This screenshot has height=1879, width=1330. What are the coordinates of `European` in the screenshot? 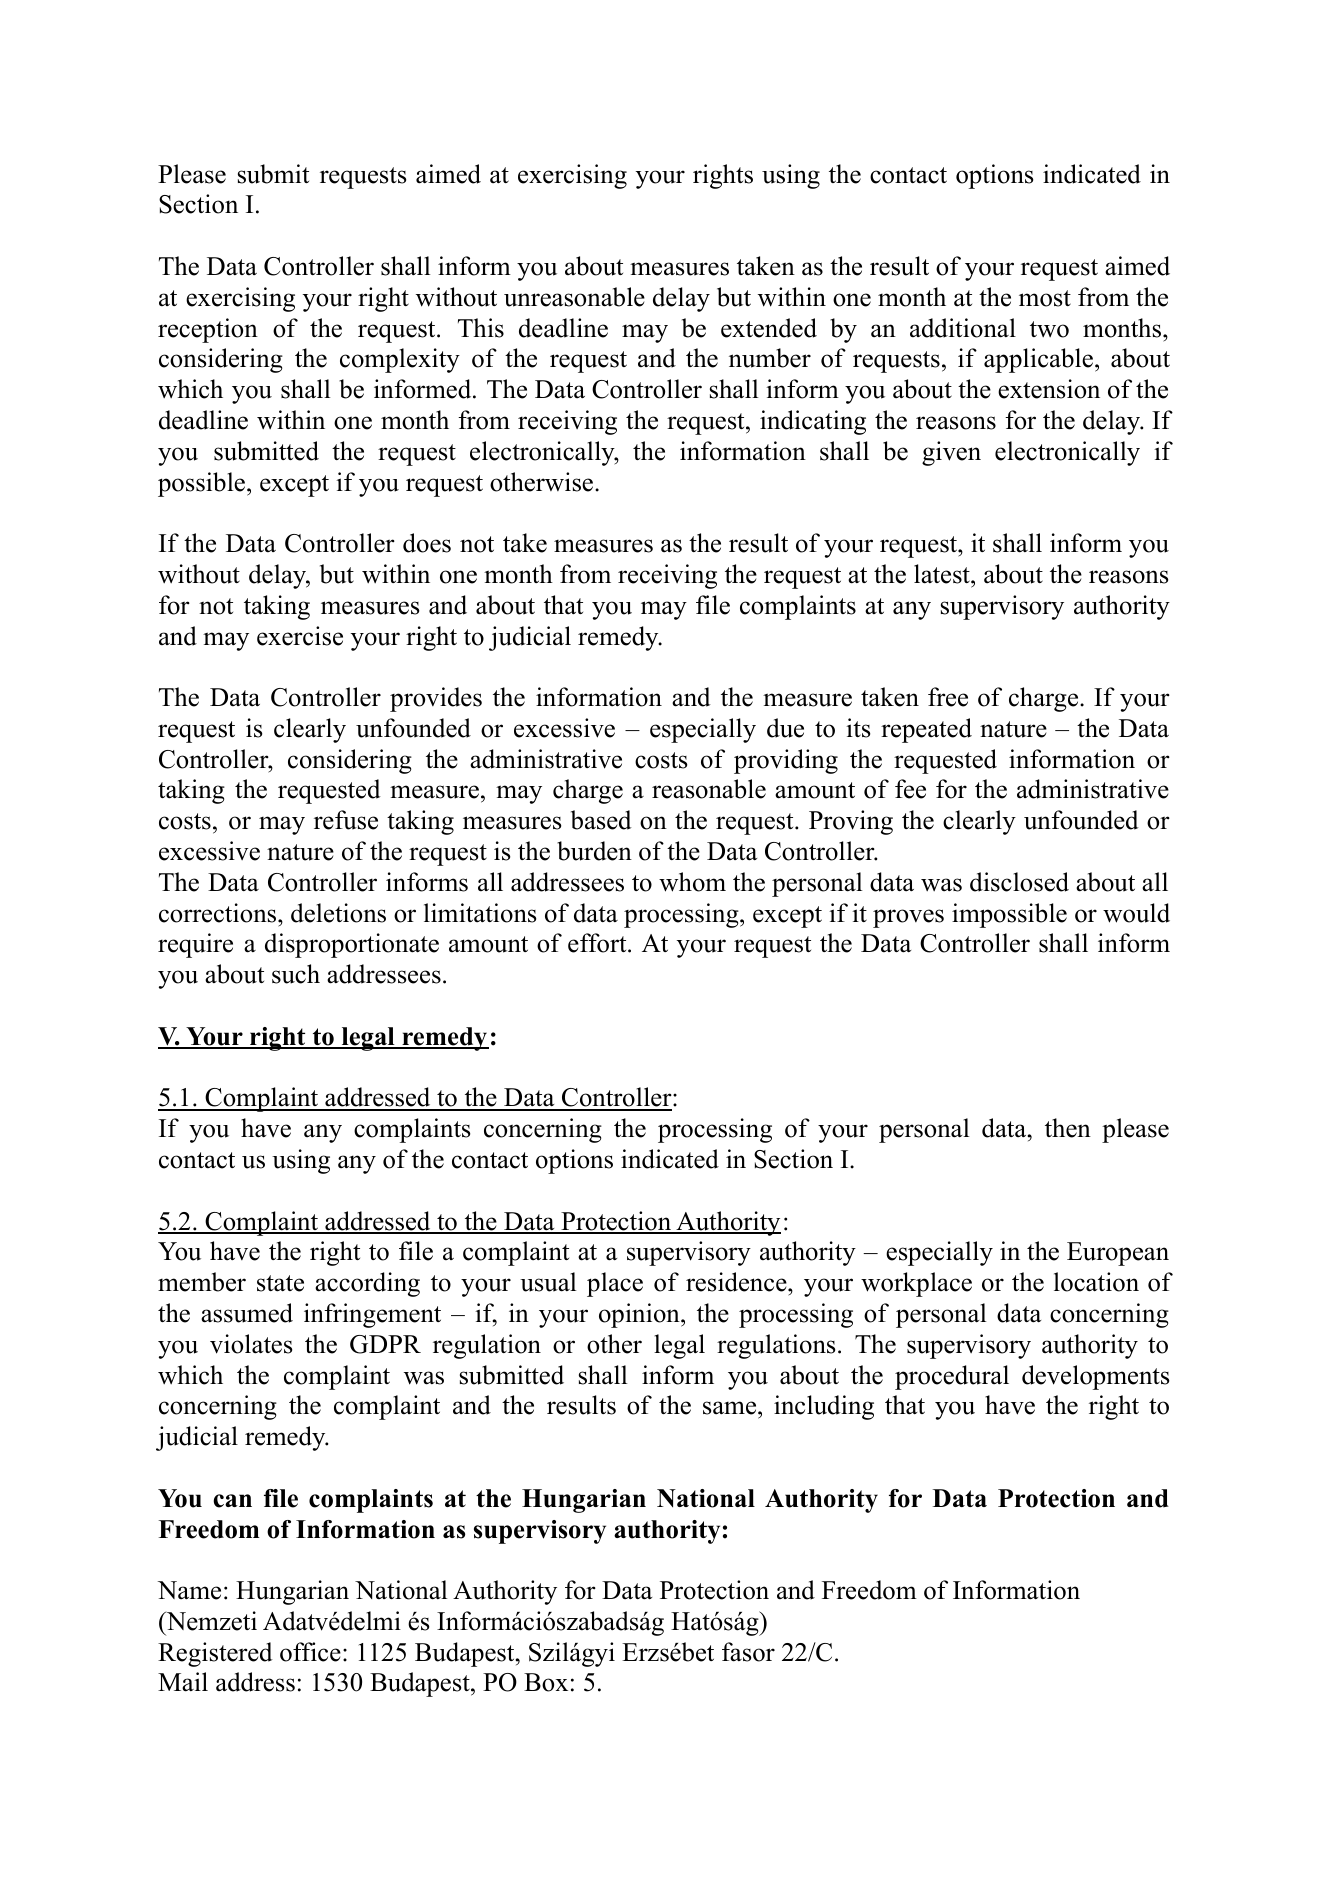 It's located at (1118, 1254).
